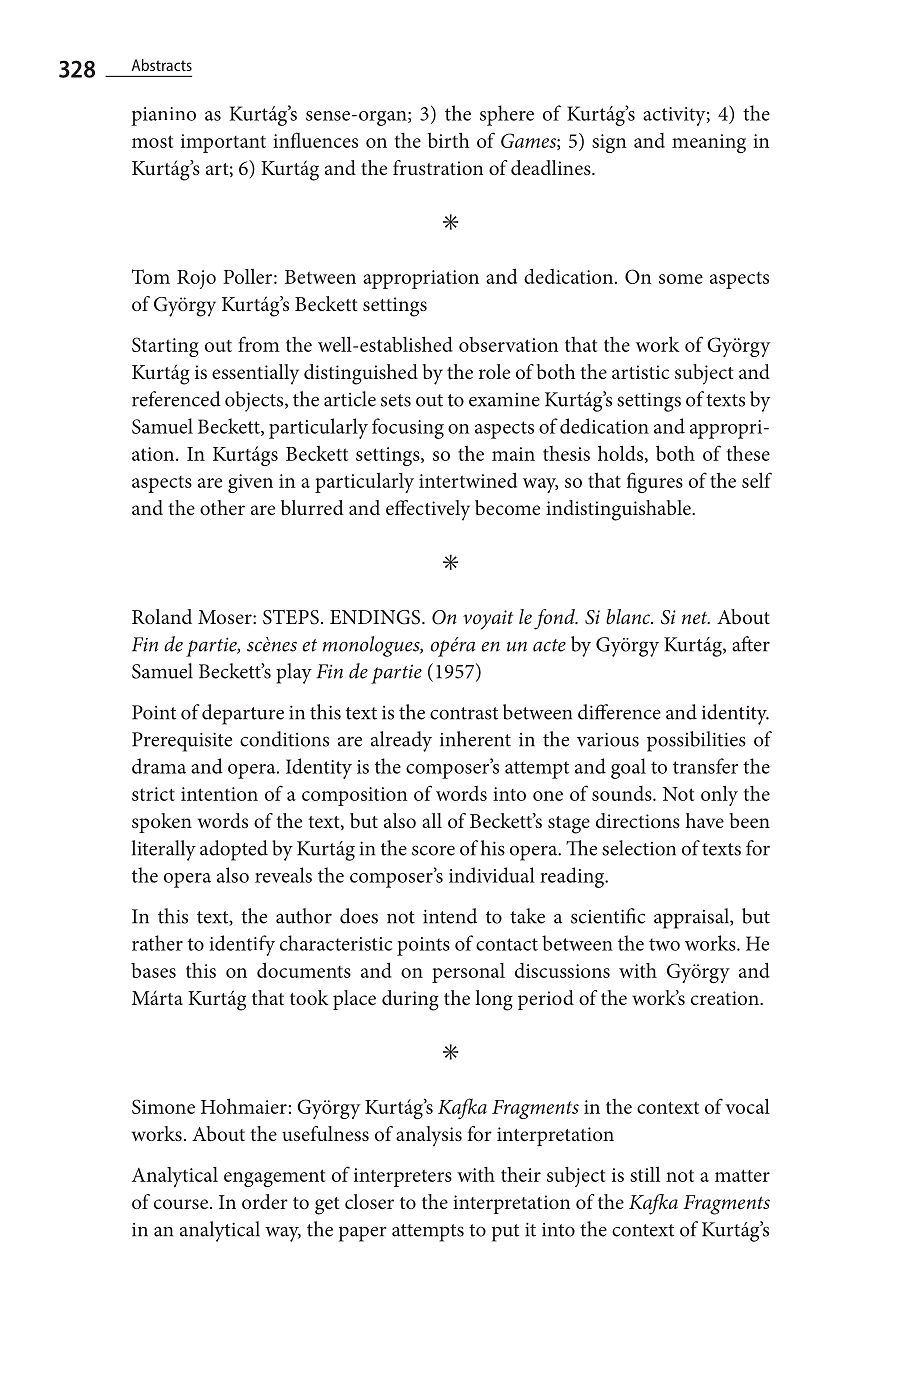  What do you see at coordinates (450, 916) in the image?
I see `intend` at bounding box center [450, 916].
